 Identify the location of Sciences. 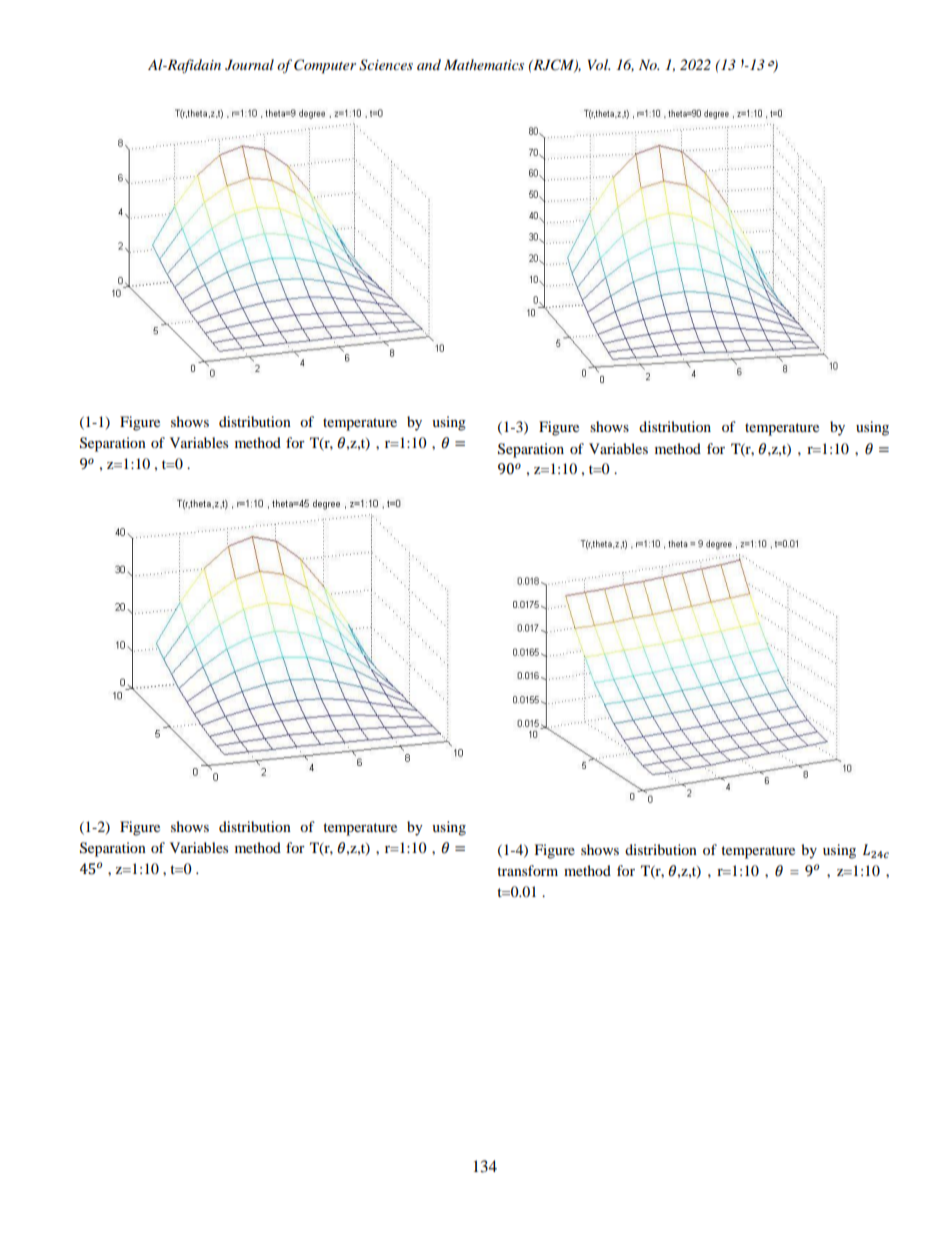
(386, 65).
